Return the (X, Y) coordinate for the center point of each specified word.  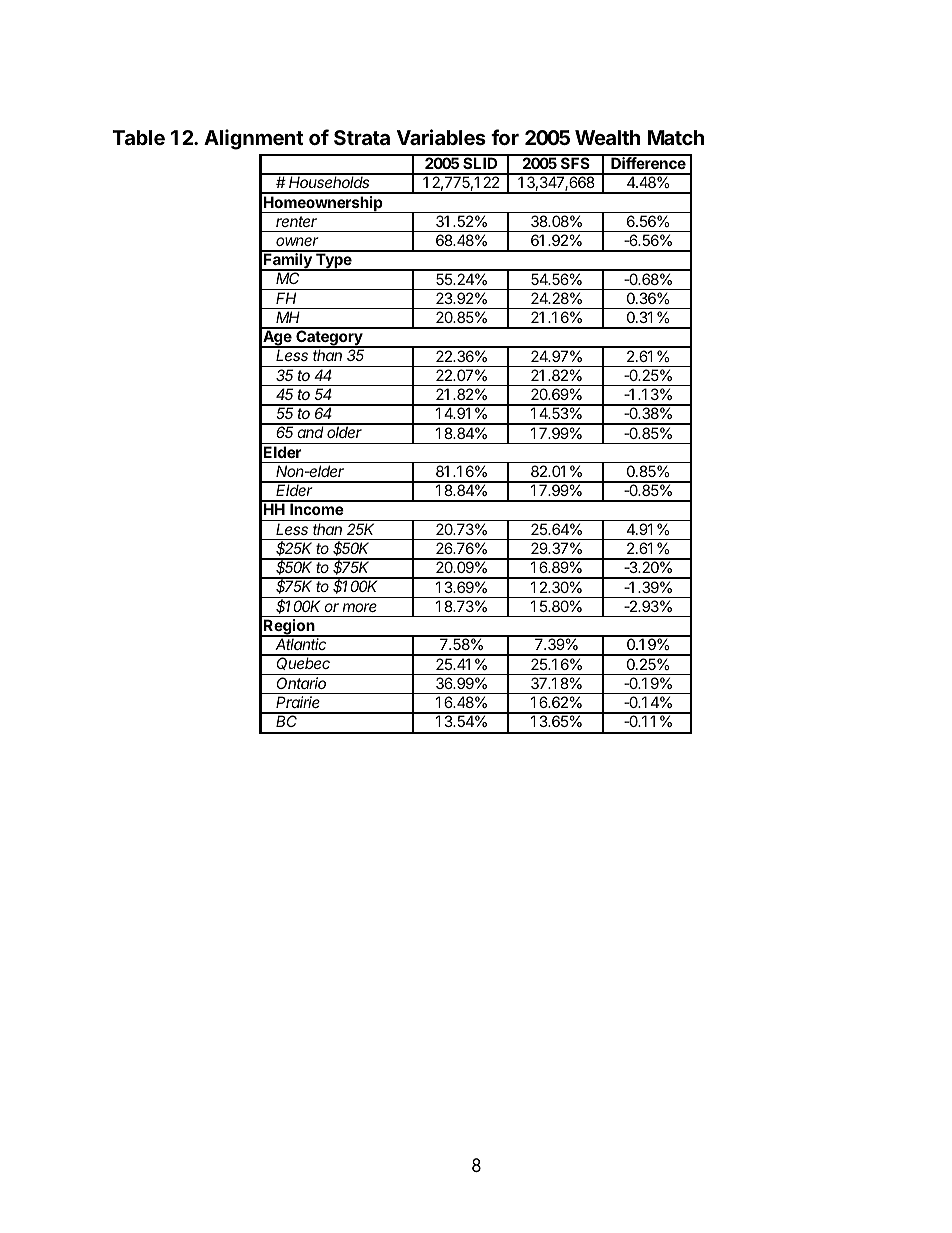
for (505, 137)
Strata (362, 137)
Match (676, 137)
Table (138, 137)
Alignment (254, 139)
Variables (441, 137)
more (360, 607)
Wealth (607, 137)
